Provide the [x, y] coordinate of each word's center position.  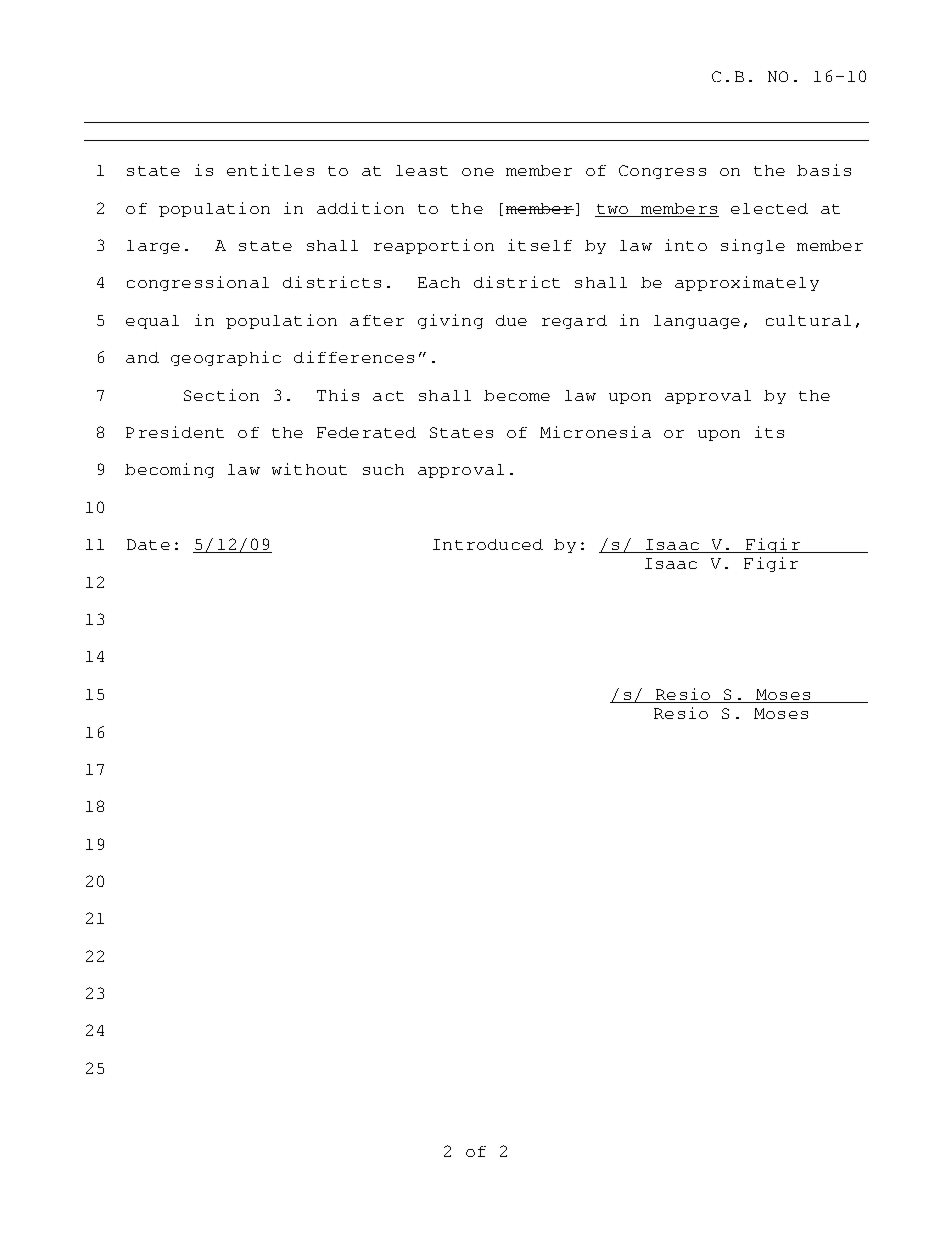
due [511, 320]
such [383, 469]
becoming [169, 470]
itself [540, 245]
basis [824, 170]
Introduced [488, 544]
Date [148, 544]
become [517, 395]
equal [152, 322]
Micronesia [595, 432]
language [697, 322]
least [422, 170]
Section [221, 395]
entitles [270, 170]
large [153, 247]
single [753, 246]
